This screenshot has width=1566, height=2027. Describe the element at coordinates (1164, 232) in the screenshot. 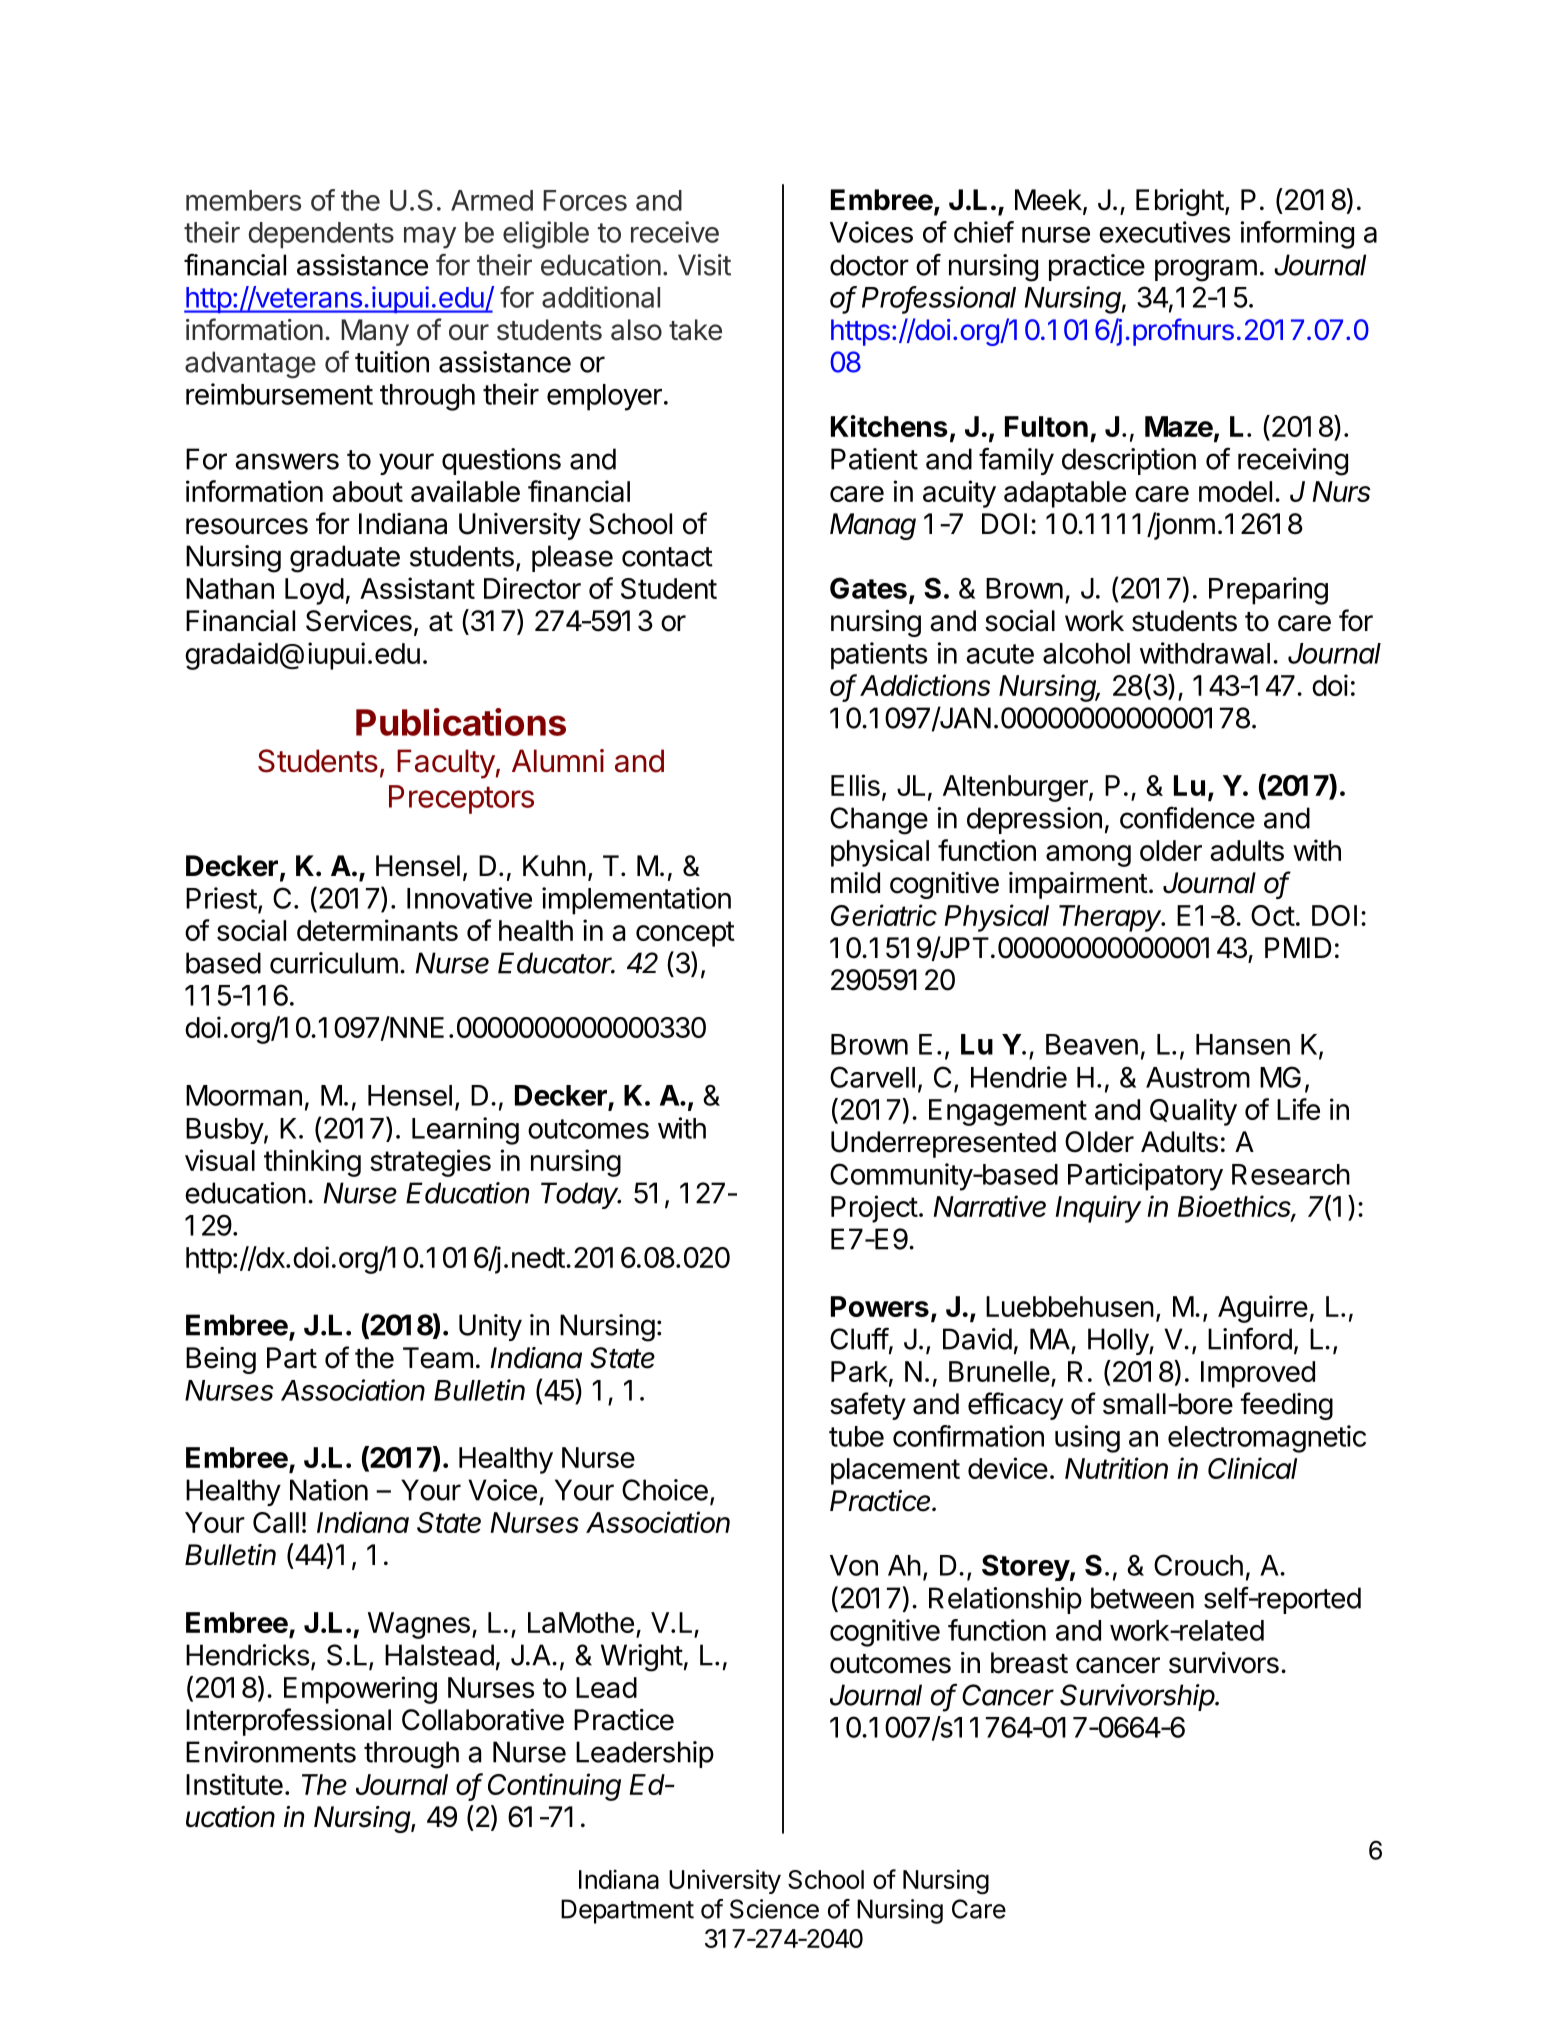

I see `executives` at that location.
